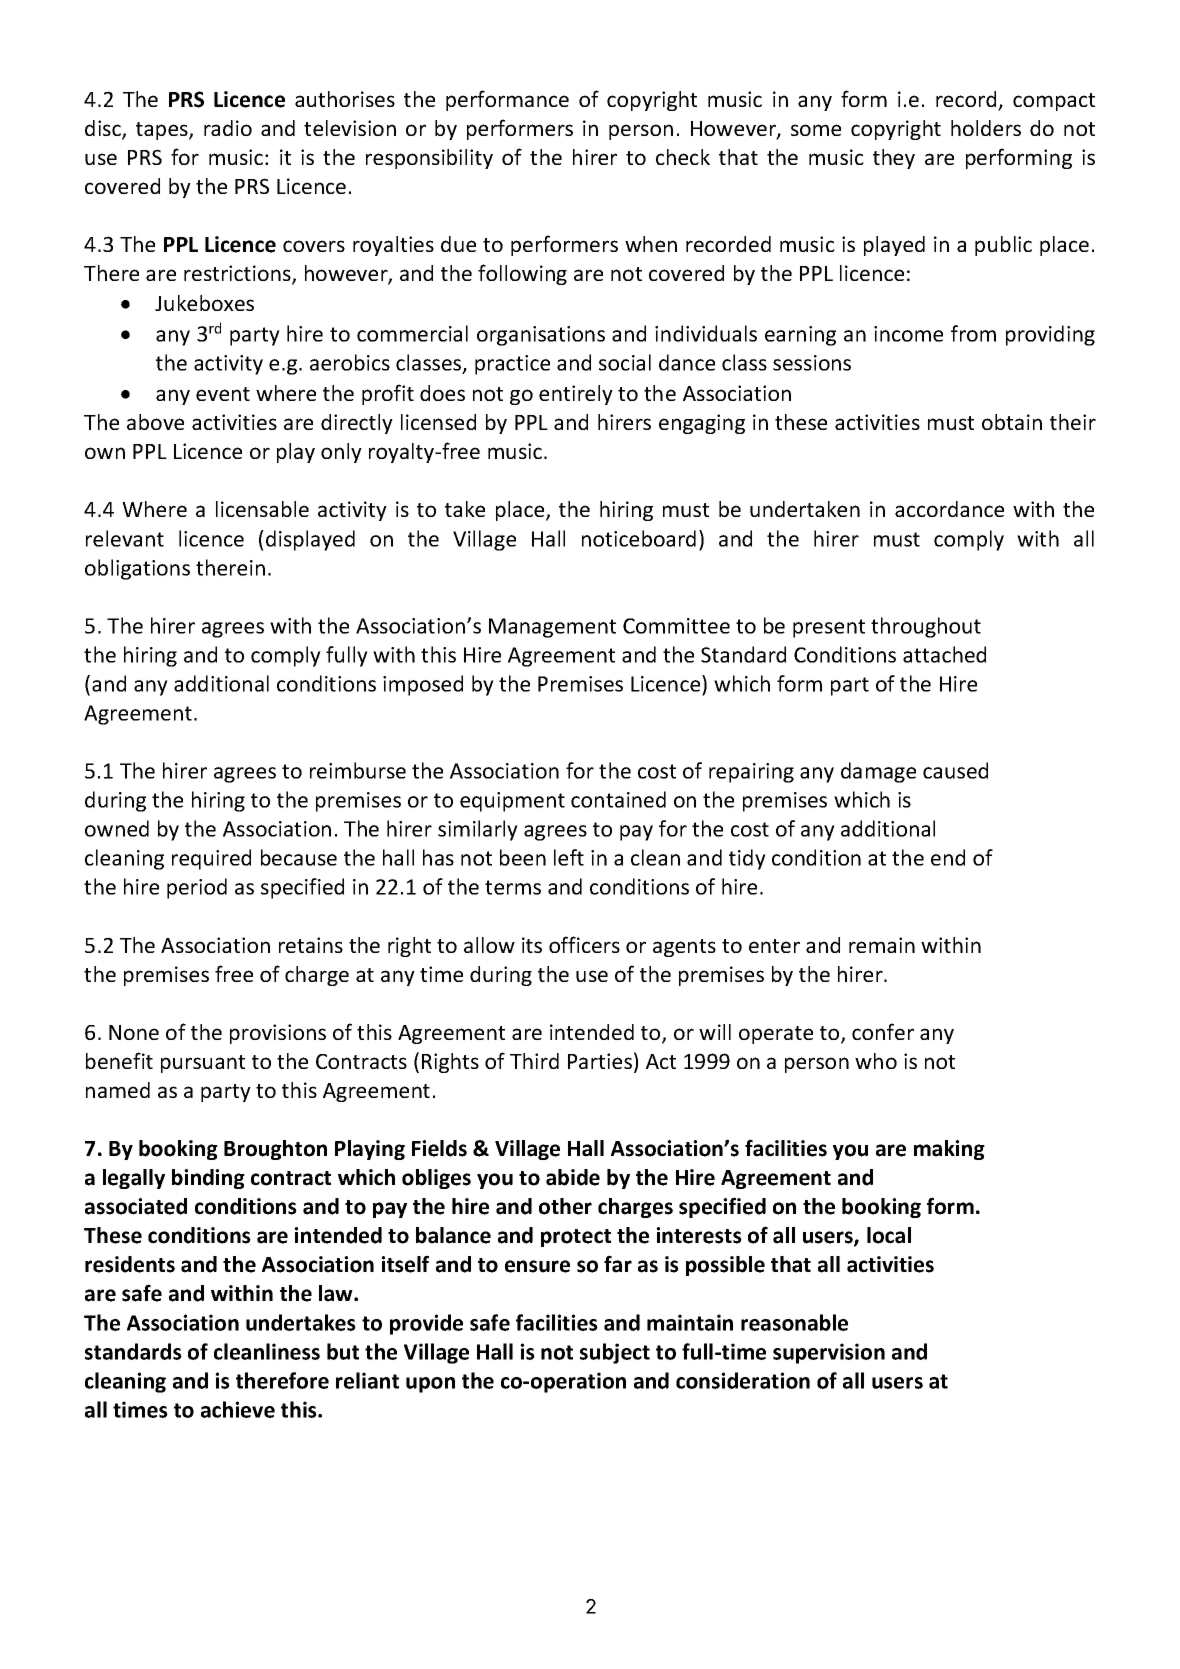  Describe the element at coordinates (203, 1064) in the image. I see `pursuant` at that location.
